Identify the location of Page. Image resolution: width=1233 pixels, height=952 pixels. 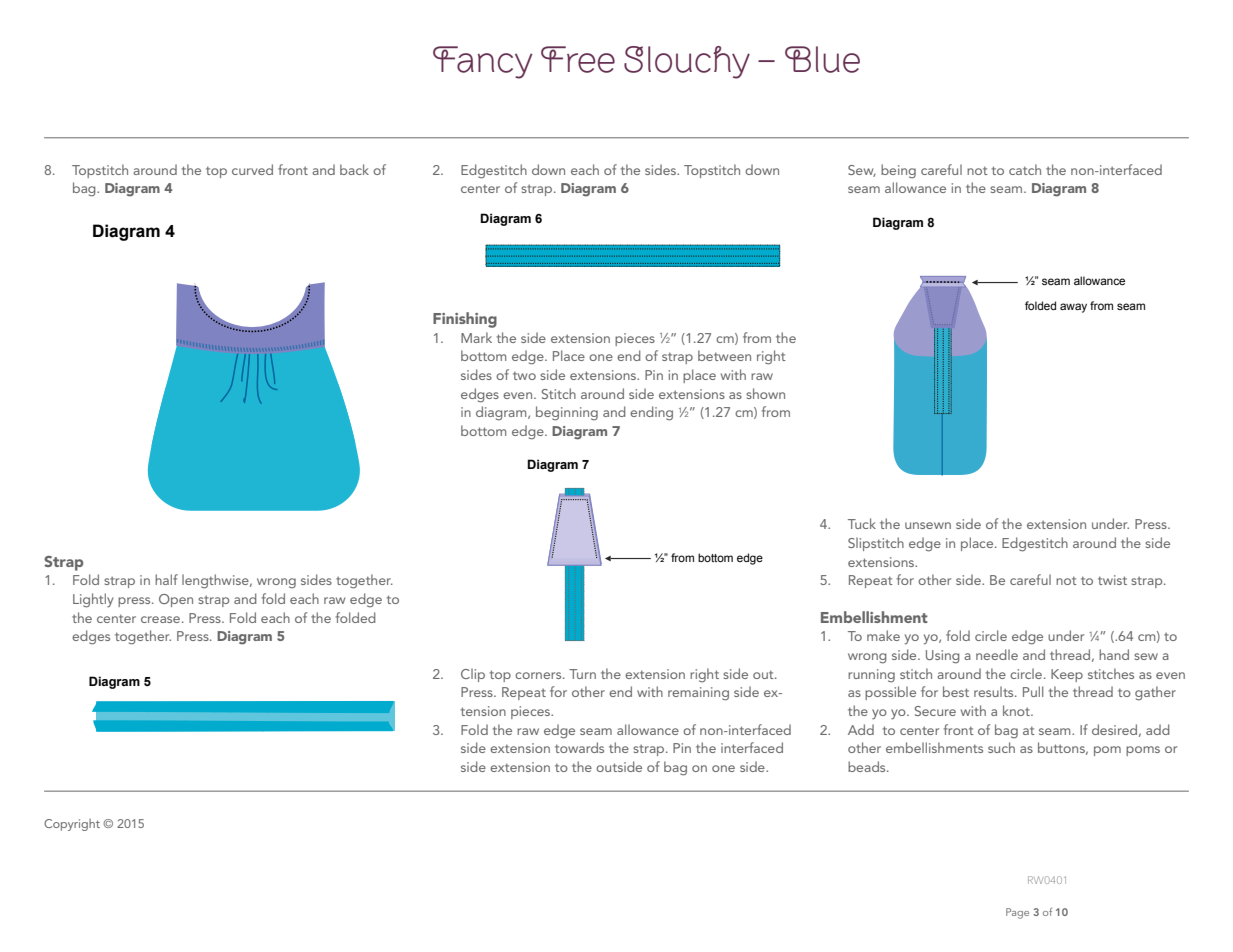
(1017, 913).
